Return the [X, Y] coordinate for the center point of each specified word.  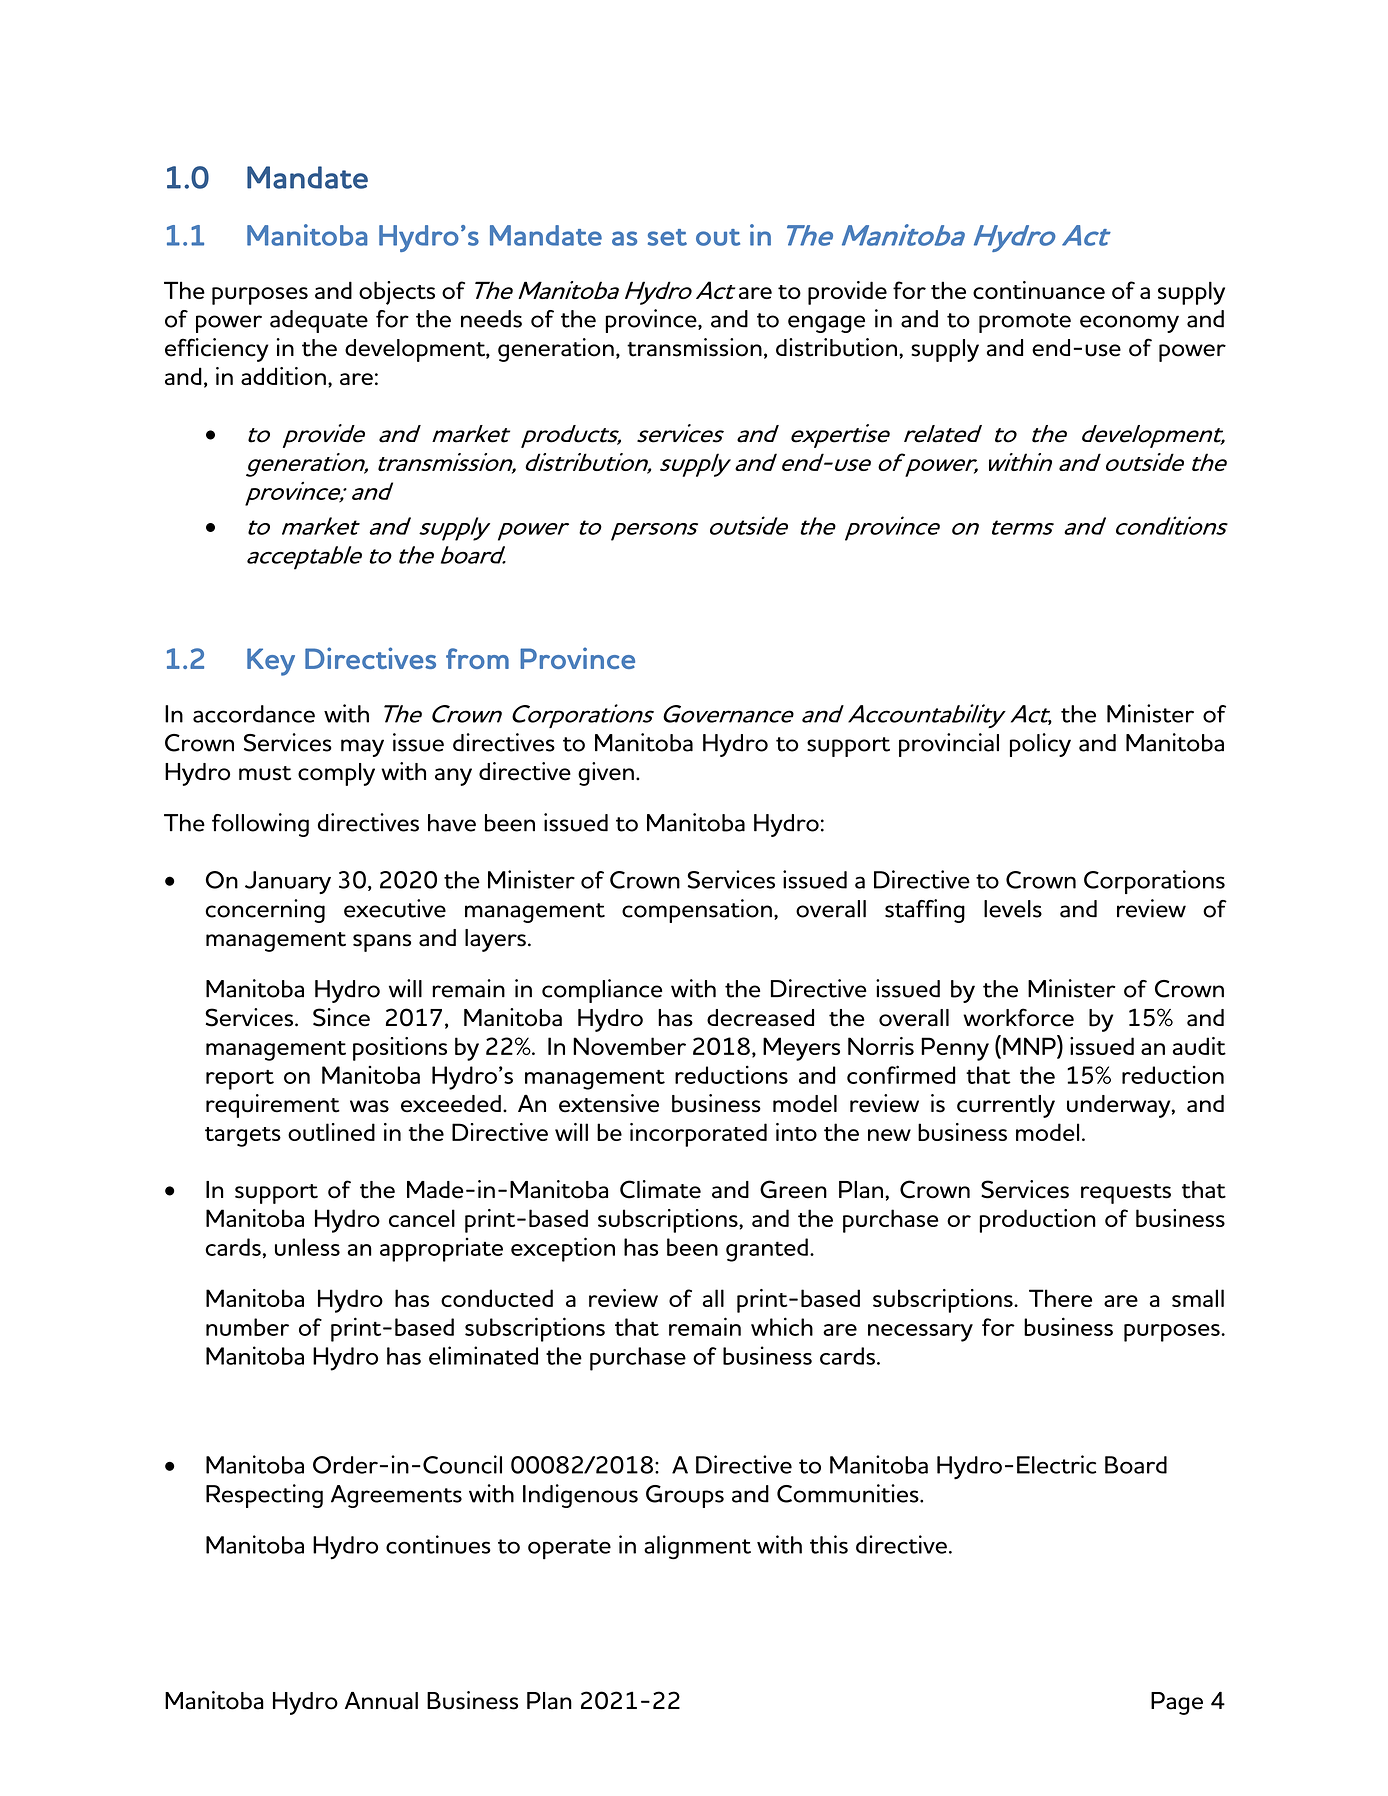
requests [1126, 1194]
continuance [1039, 290]
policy [1040, 745]
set [667, 237]
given [606, 774]
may [362, 748]
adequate [319, 321]
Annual [381, 1701]
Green [793, 1189]
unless [307, 1247]
